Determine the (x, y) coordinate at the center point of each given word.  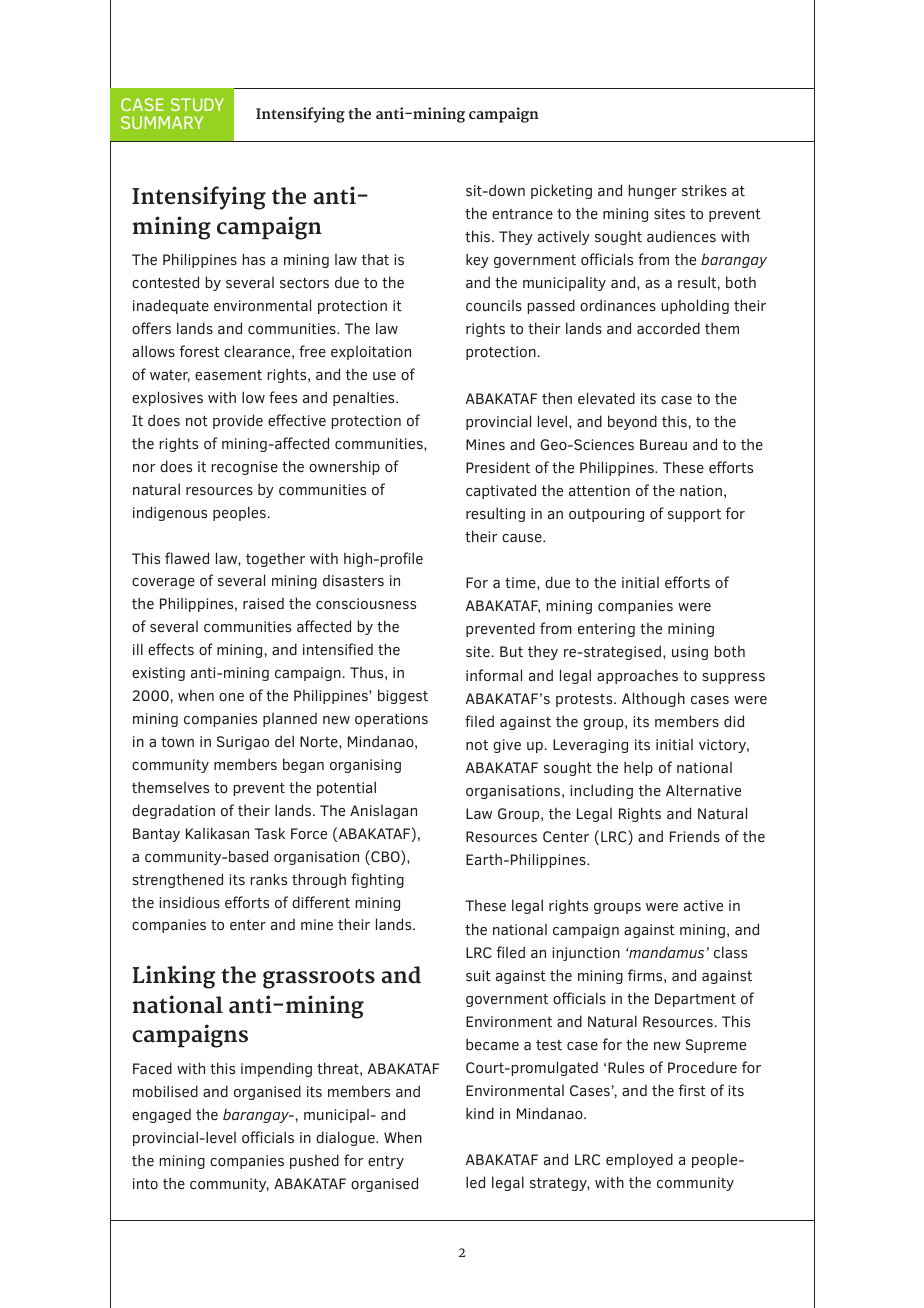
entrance (522, 214)
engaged (161, 1116)
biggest (403, 696)
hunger (652, 191)
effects (171, 649)
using (690, 653)
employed (639, 1160)
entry (386, 1162)
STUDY (197, 104)
